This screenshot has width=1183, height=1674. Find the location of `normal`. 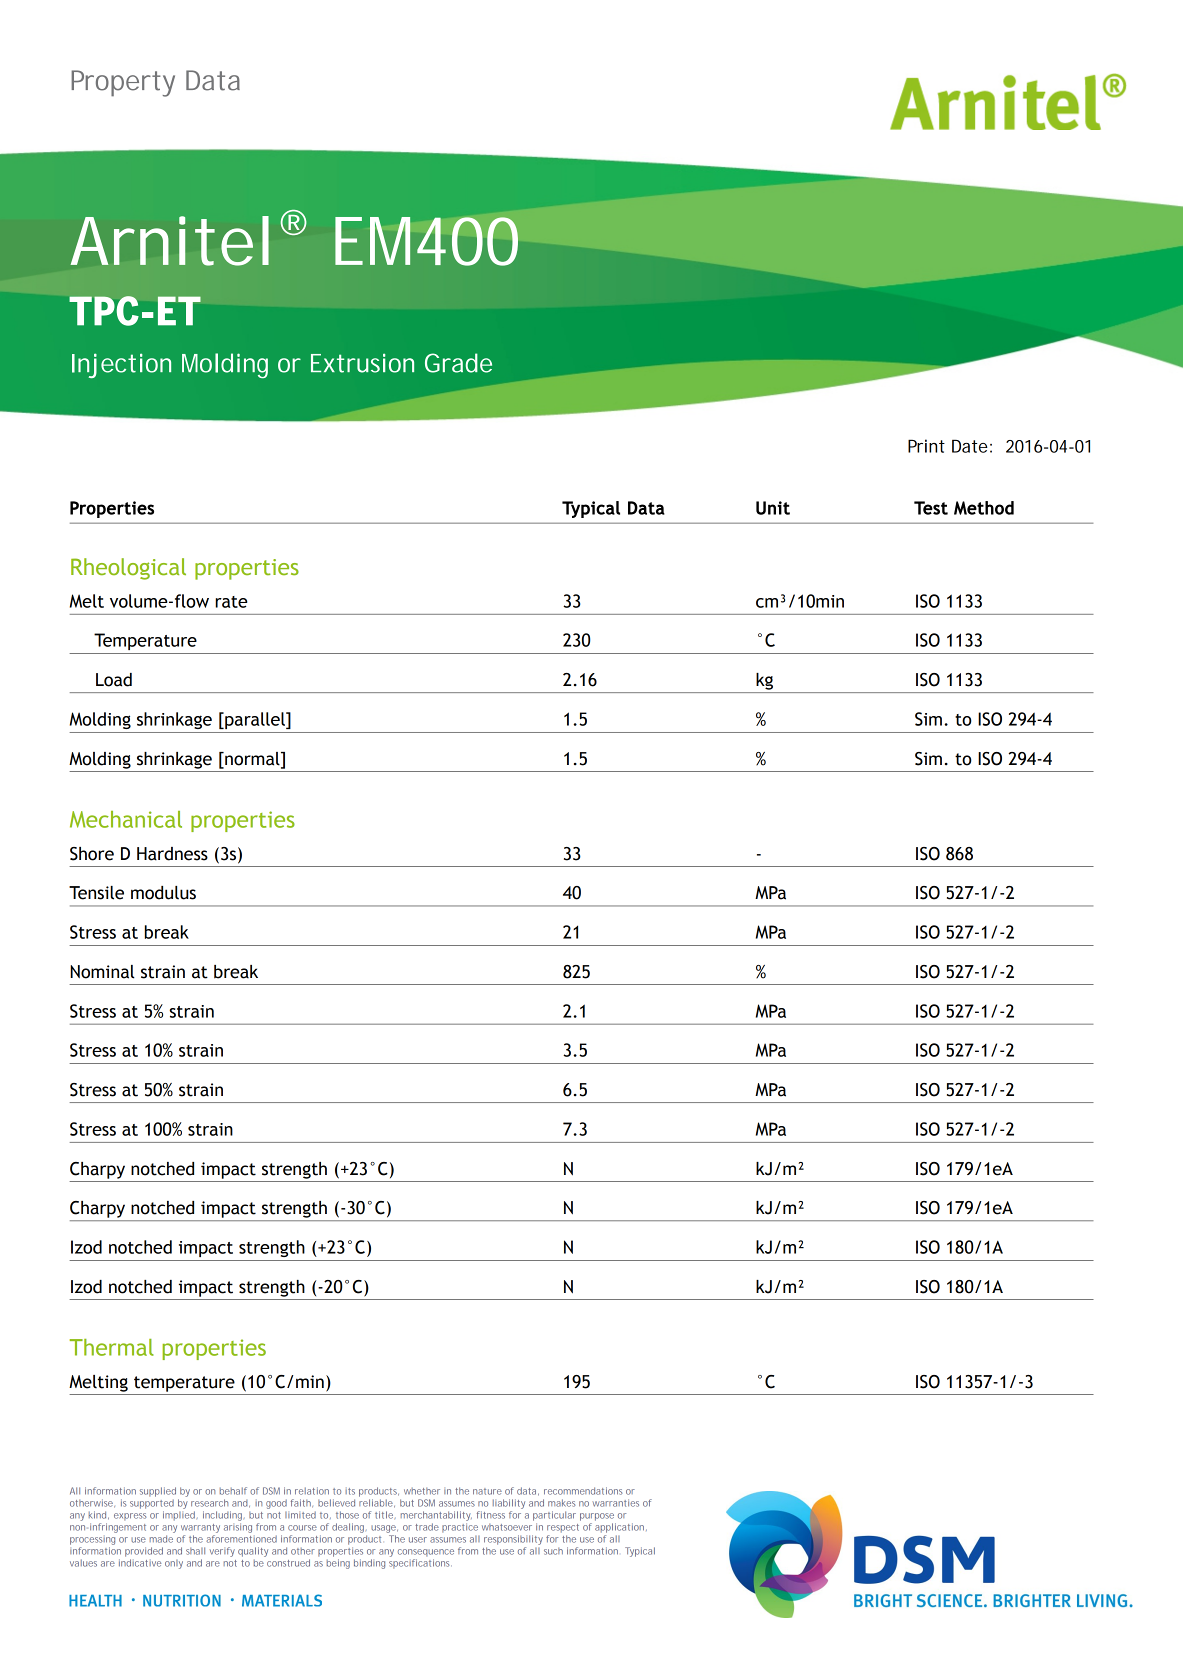

normal is located at coordinates (252, 759).
